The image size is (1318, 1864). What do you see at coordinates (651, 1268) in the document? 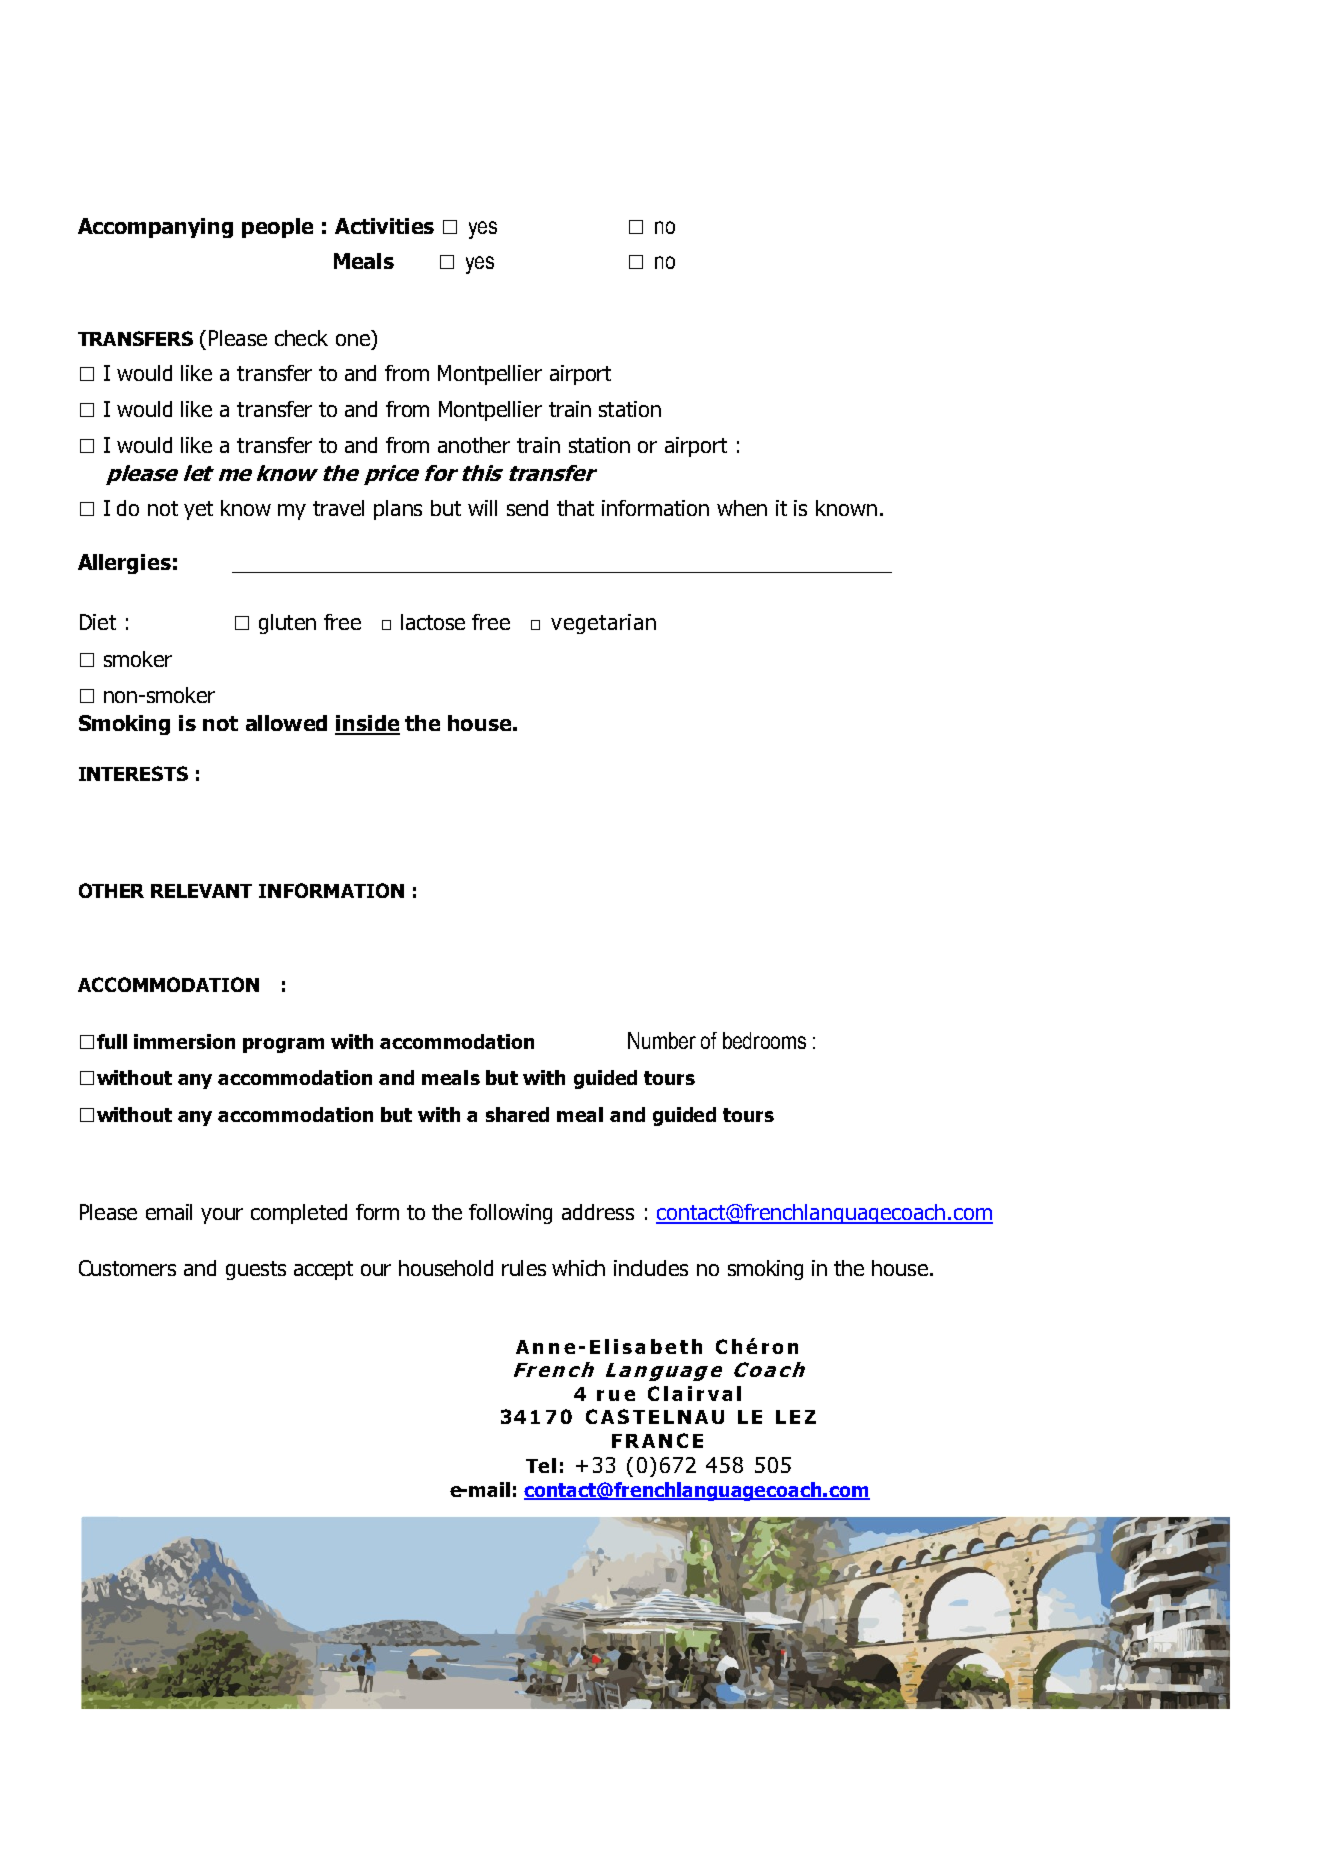
I see `includes` at bounding box center [651, 1268].
